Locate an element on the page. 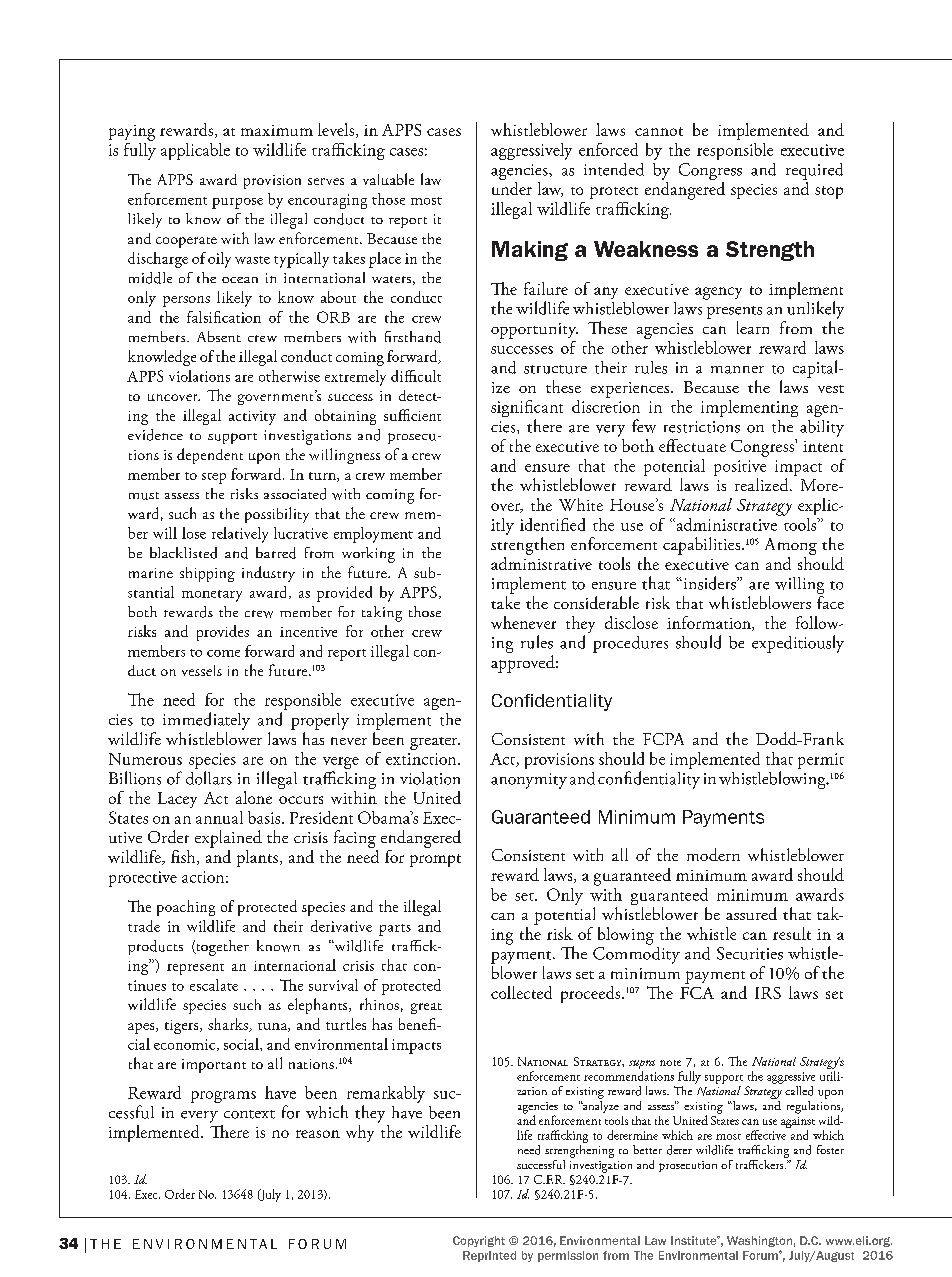 The height and width of the document is (1277, 952). realized is located at coordinates (763, 484).
